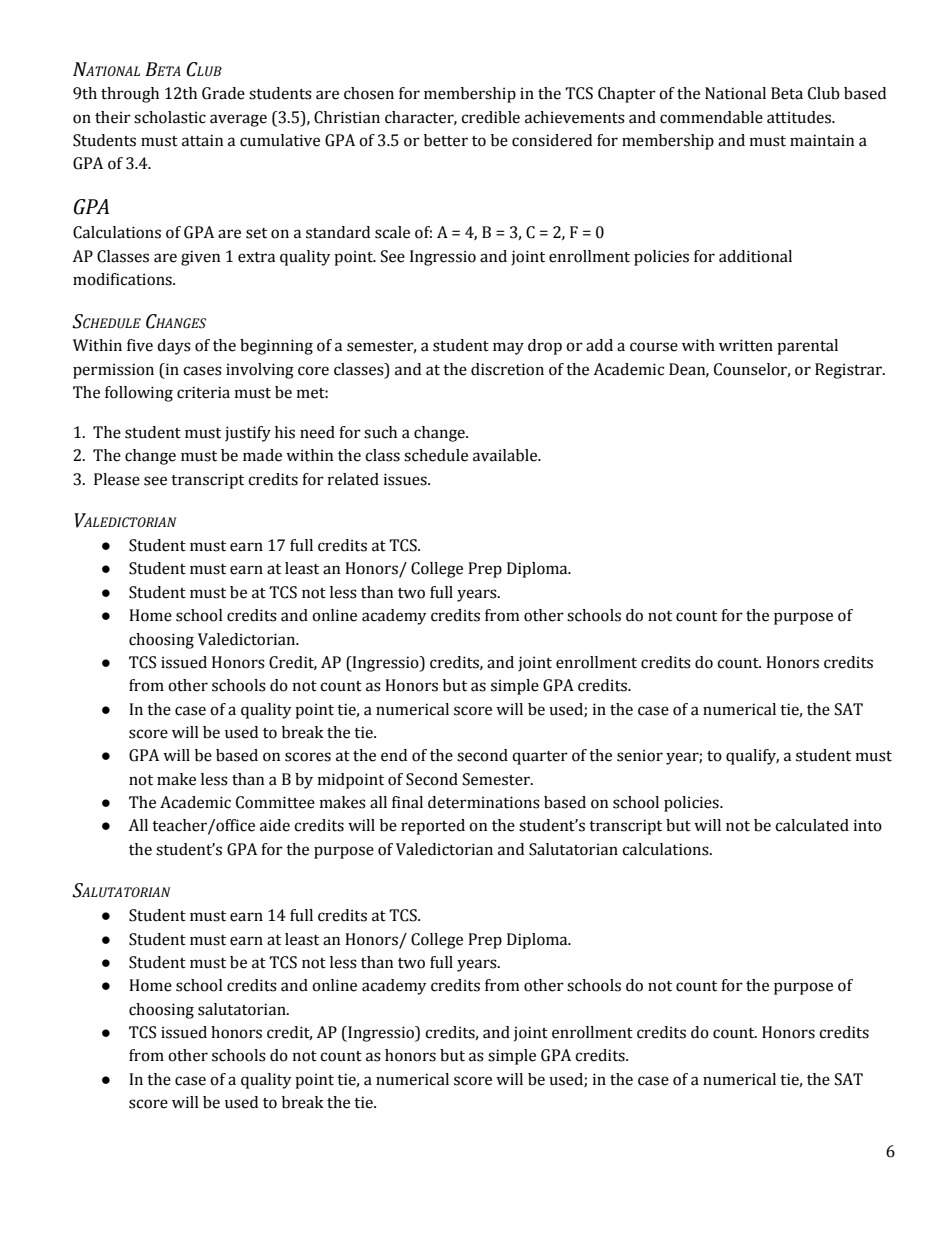 The width and height of the screenshot is (952, 1233). Describe the element at coordinates (849, 371) in the screenshot. I see `Registrar` at that location.
